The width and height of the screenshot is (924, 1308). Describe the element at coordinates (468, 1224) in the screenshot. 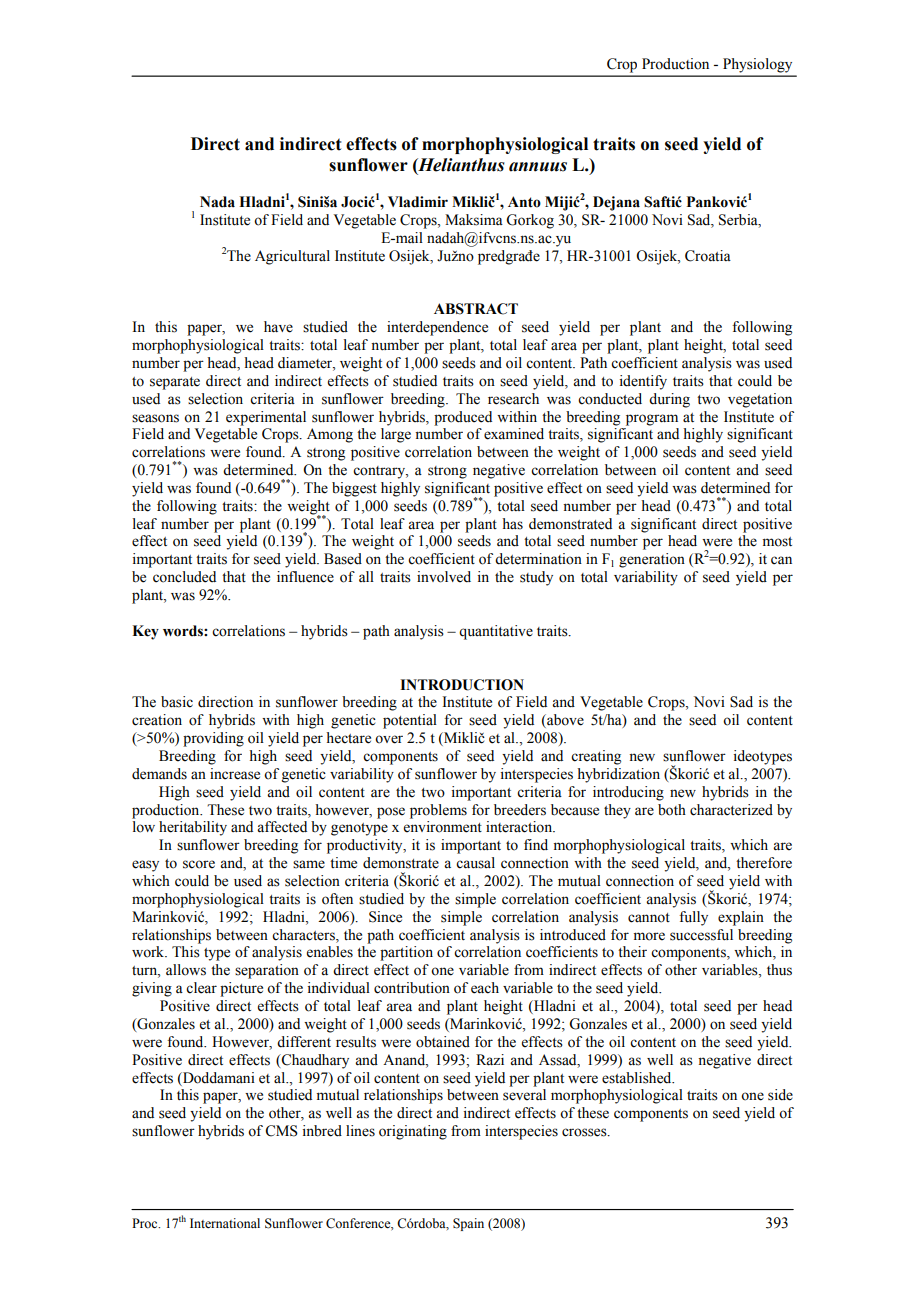

I see `Spain` at that location.
